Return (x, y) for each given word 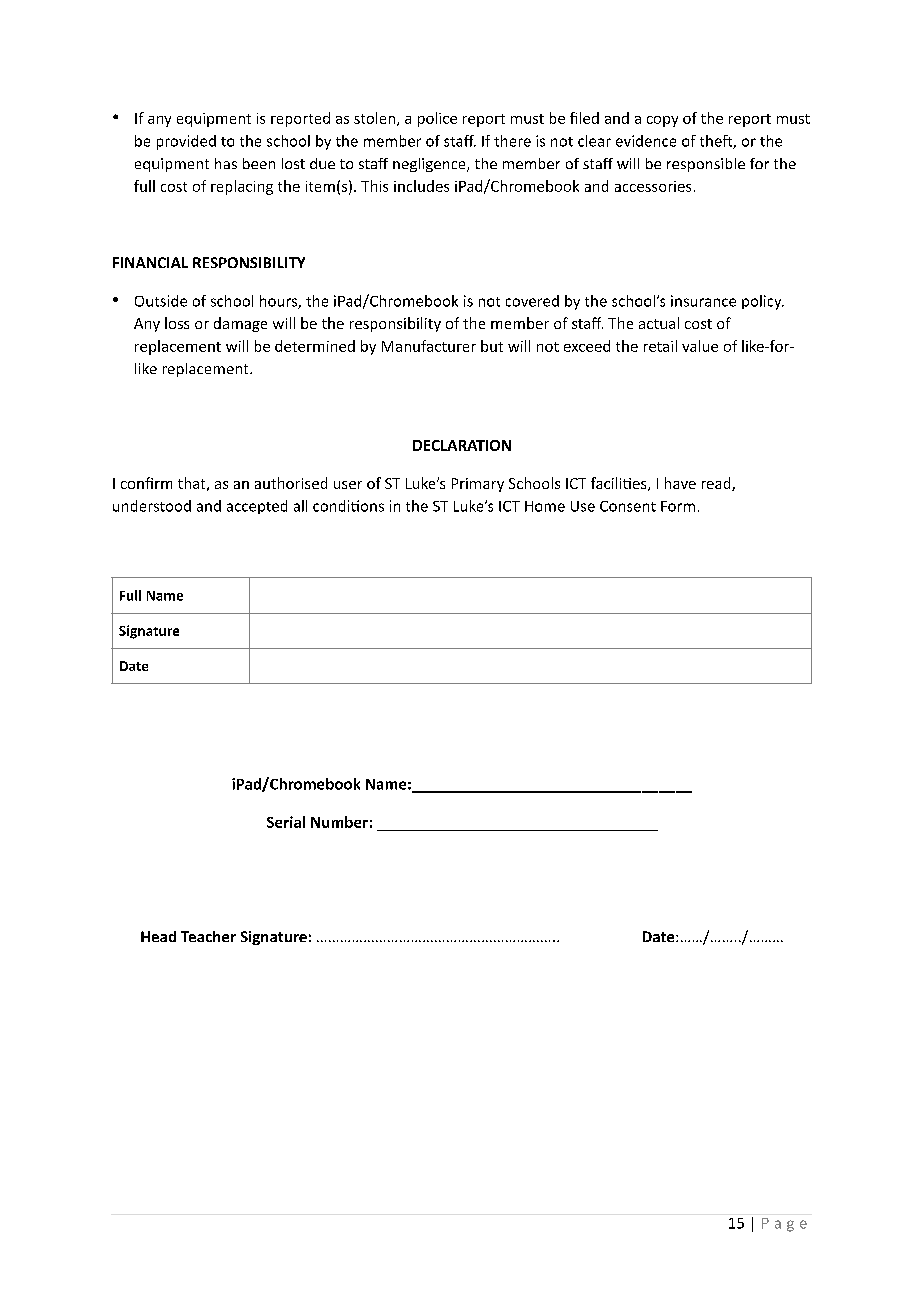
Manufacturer (429, 346)
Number (339, 822)
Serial (286, 822)
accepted (257, 507)
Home (545, 506)
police (437, 119)
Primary (478, 485)
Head (158, 936)
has (226, 163)
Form (678, 506)
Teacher (208, 936)
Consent (628, 506)
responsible (706, 165)
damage (240, 324)
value (700, 346)
